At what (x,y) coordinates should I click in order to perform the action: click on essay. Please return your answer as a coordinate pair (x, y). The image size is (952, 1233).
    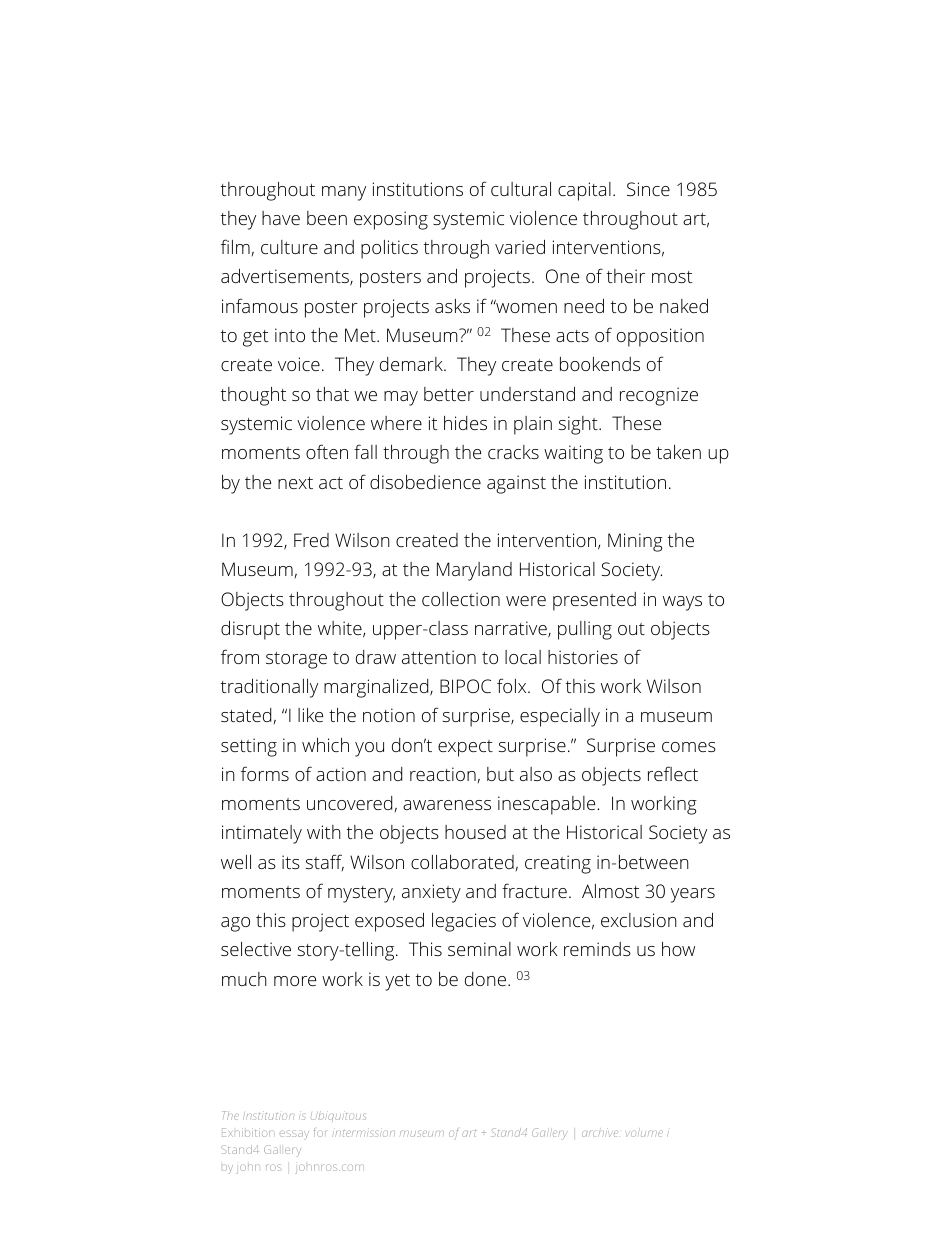
    Looking at the image, I should click on (294, 1135).
